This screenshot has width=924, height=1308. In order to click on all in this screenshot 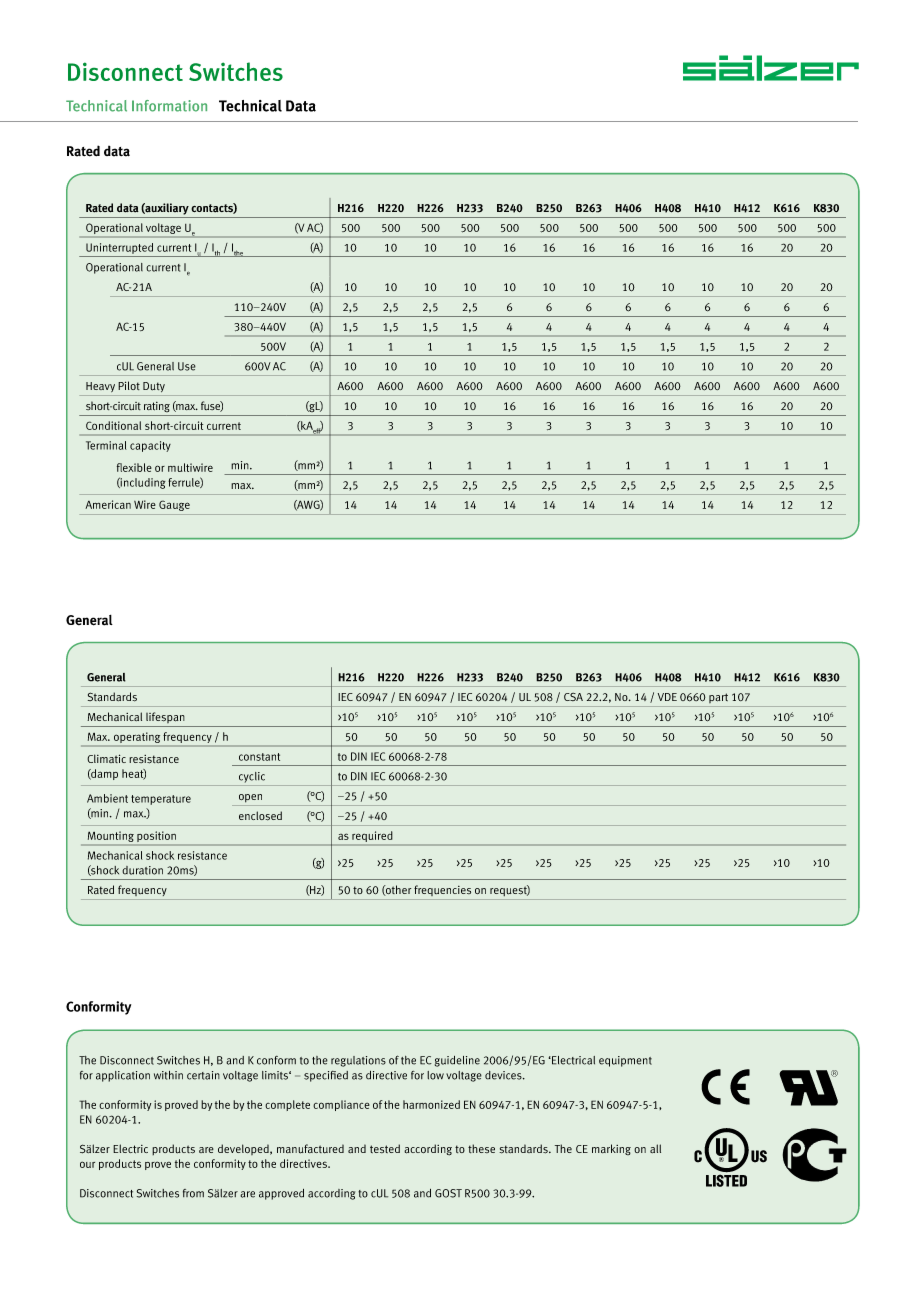, I will do `click(655, 1148)`.
